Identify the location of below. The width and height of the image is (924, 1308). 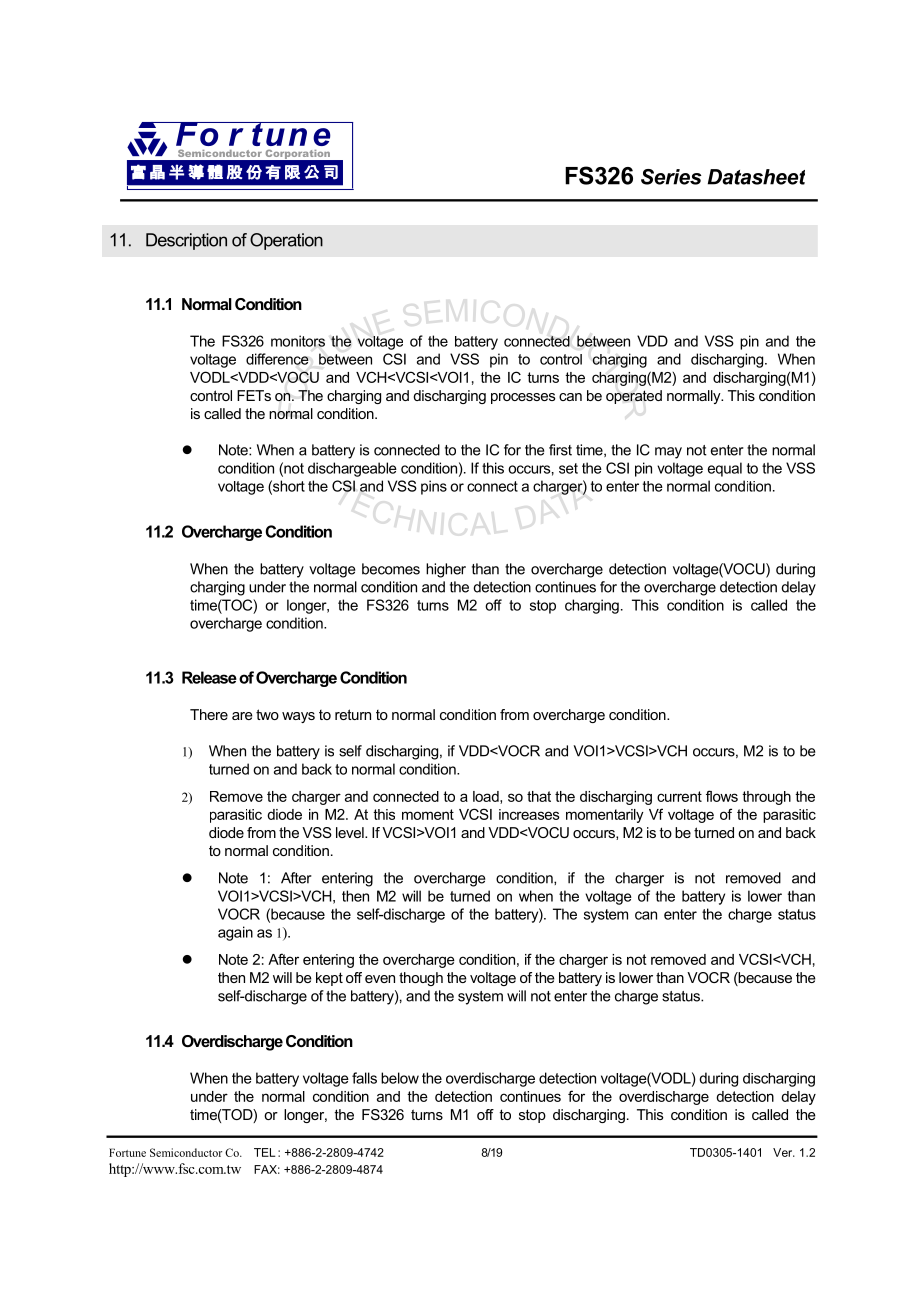
(400, 1078).
